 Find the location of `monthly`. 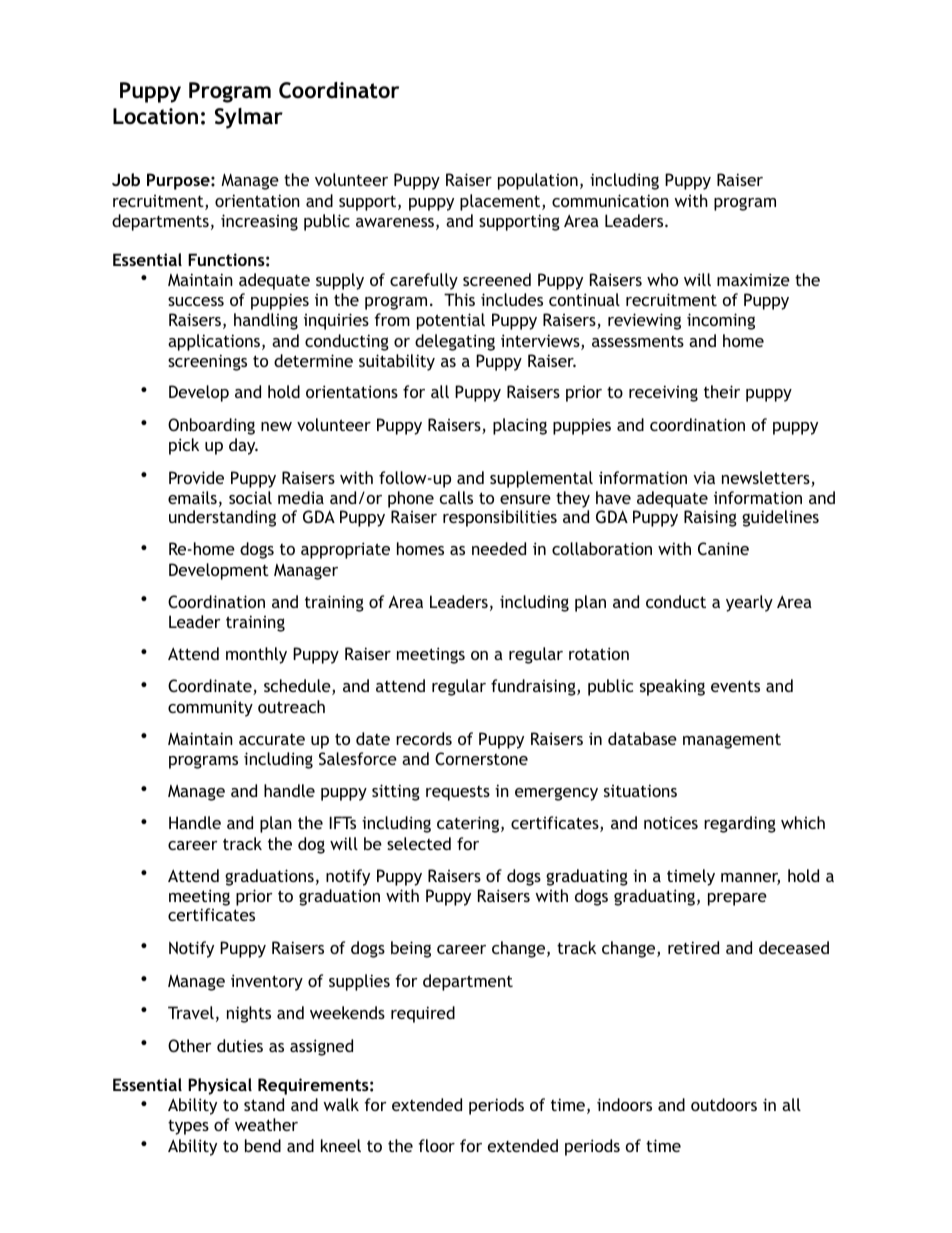

monthly is located at coordinates (256, 655).
